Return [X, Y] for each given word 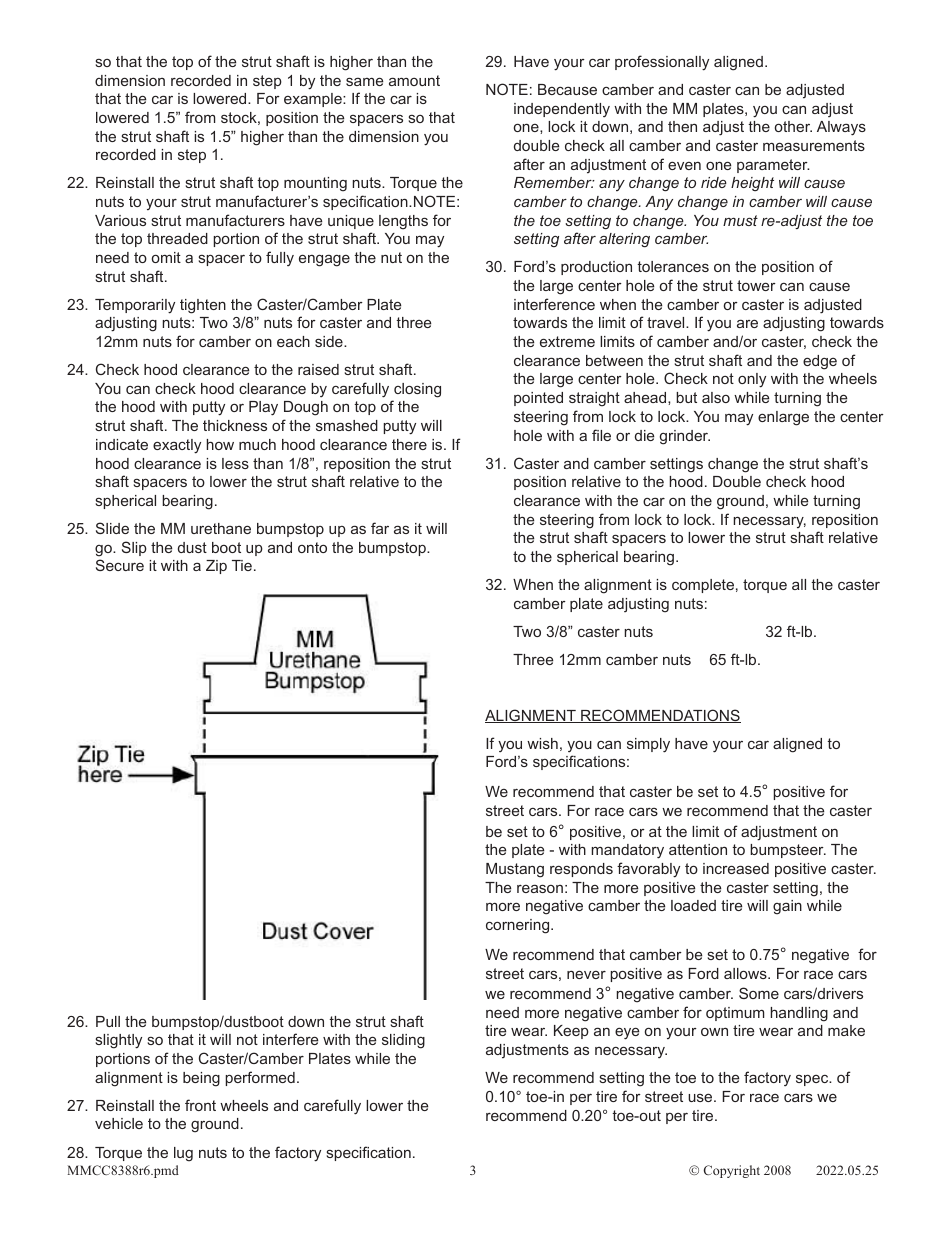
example [314, 100]
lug [183, 1154]
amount [414, 80]
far [380, 528]
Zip [216, 567]
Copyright [732, 1171]
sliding [403, 1041]
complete [703, 586]
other [793, 126]
